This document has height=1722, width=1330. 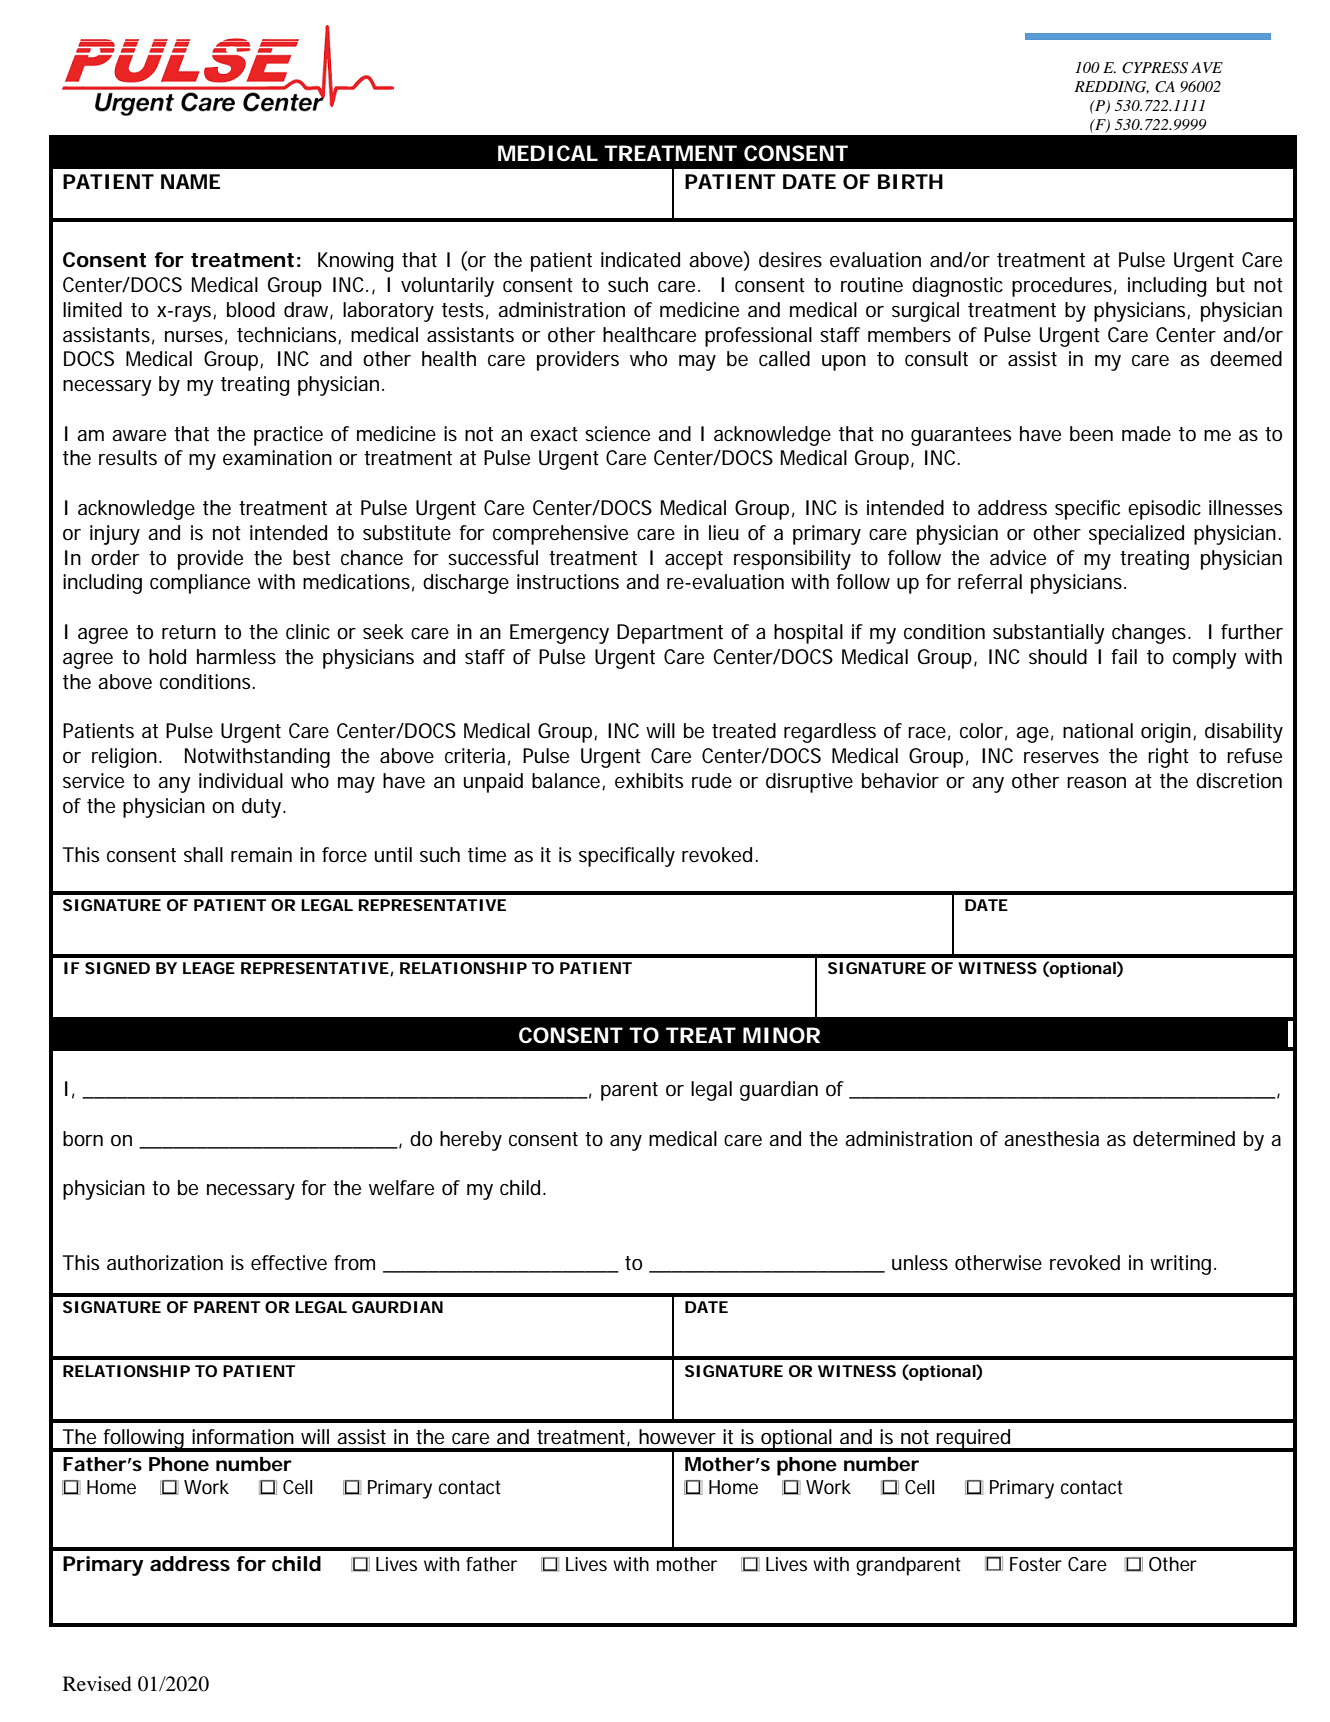 I want to click on Revised, so click(x=97, y=1684).
